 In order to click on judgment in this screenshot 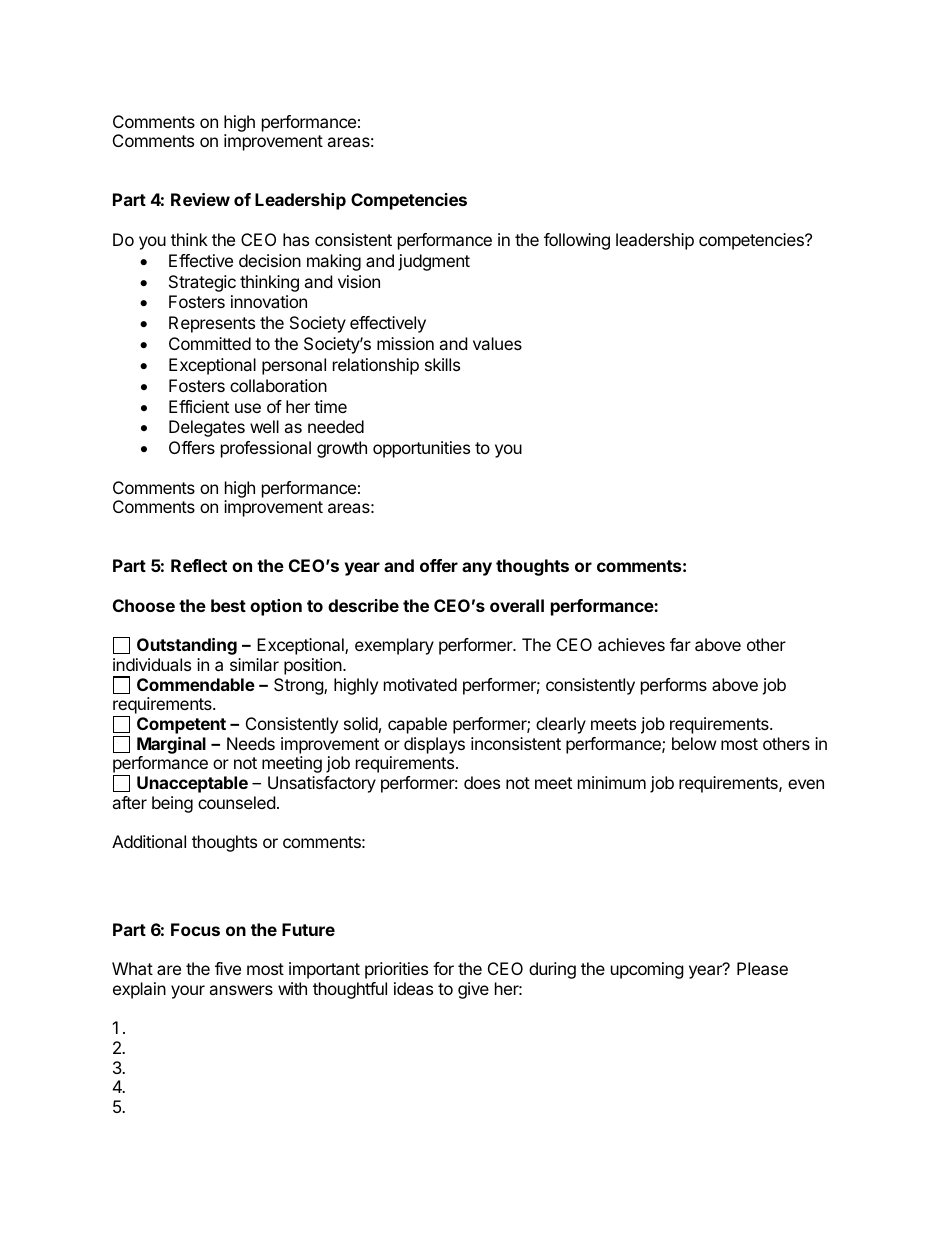, I will do `click(434, 262)`.
